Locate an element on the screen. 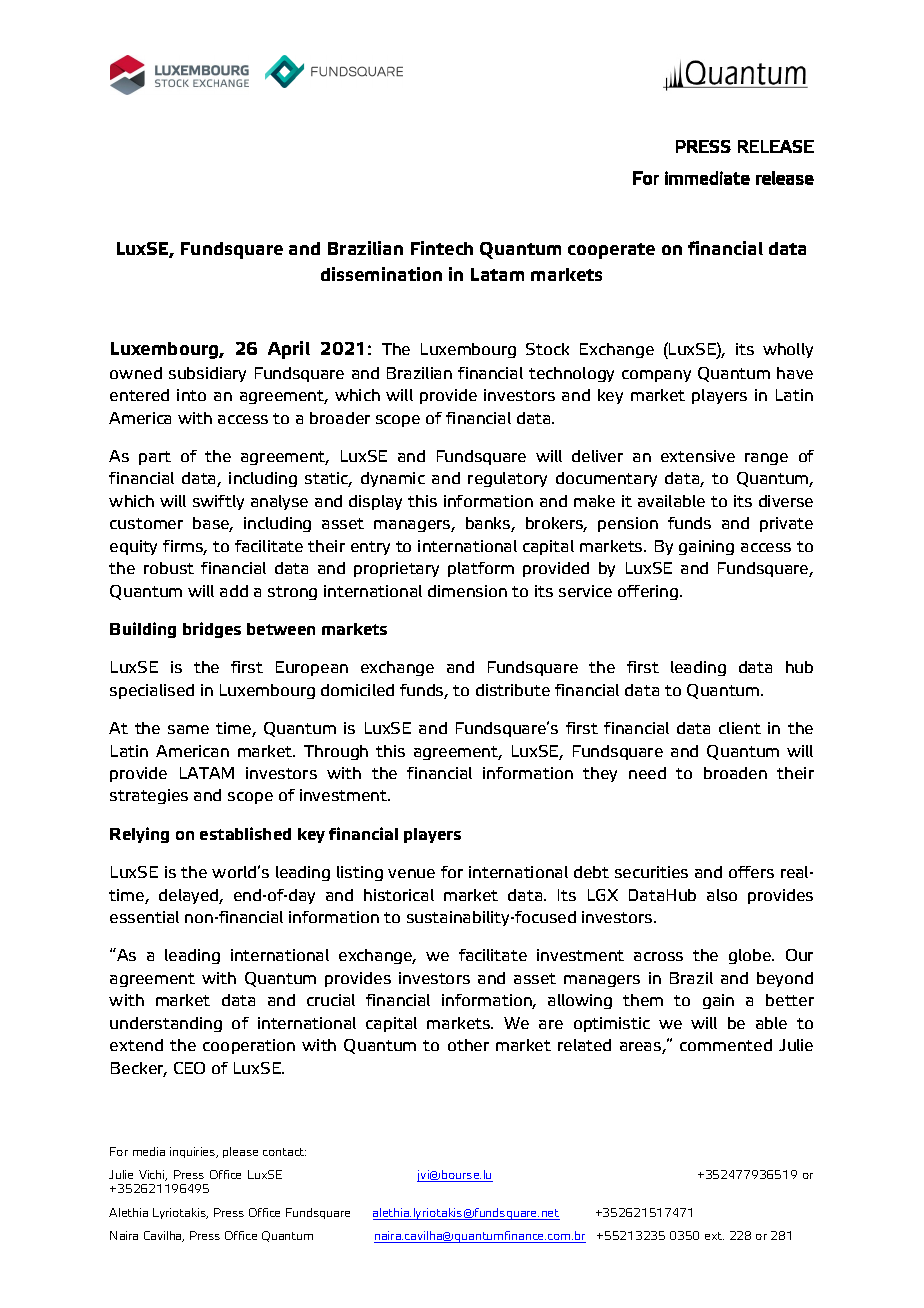 This screenshot has width=924, height=1308. offers is located at coordinates (751, 872).
